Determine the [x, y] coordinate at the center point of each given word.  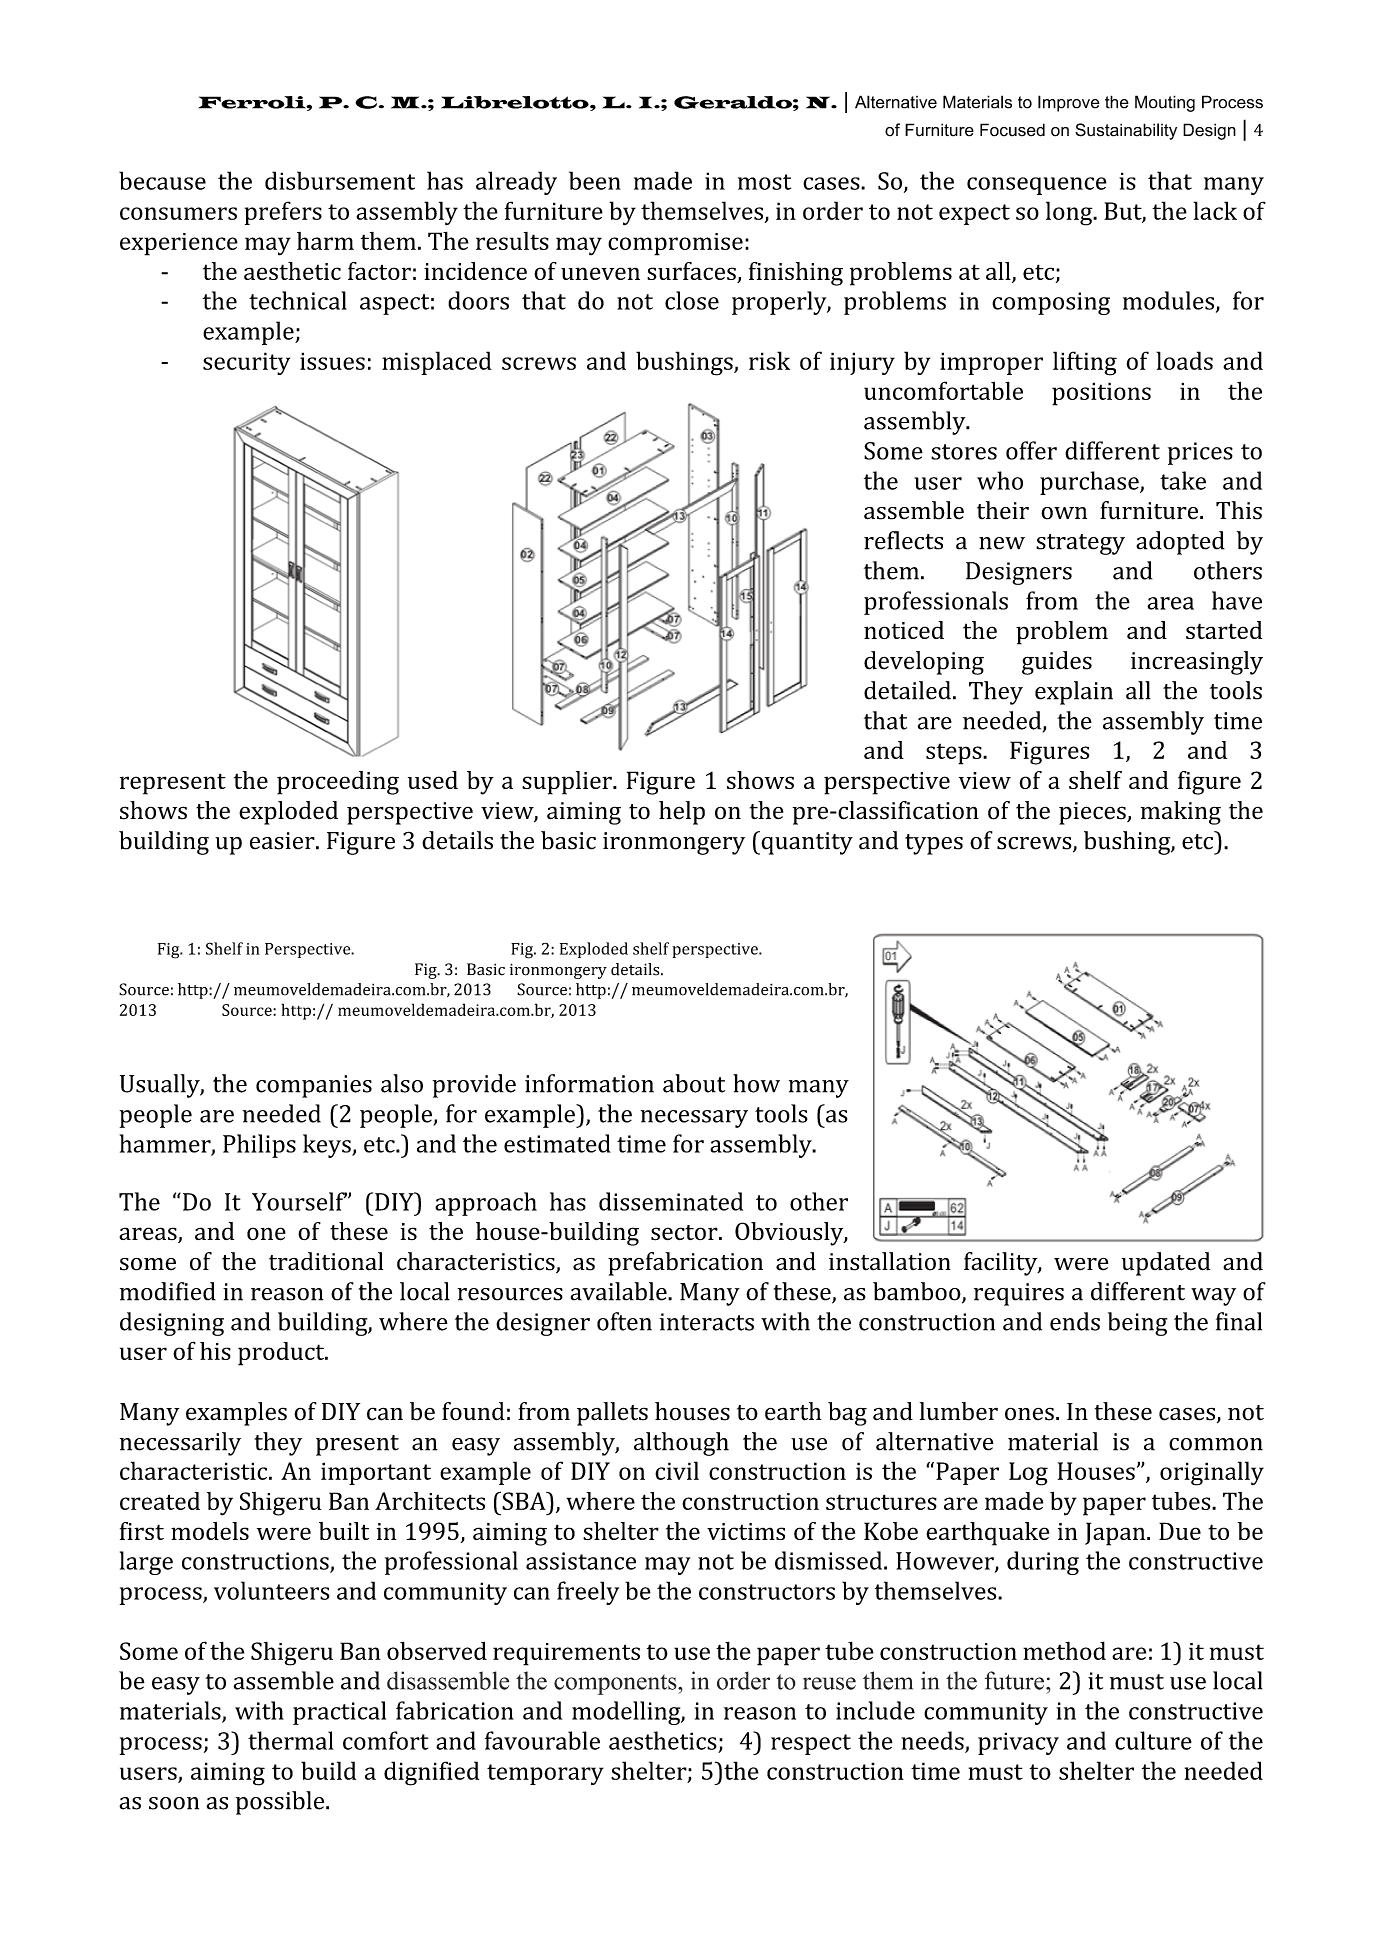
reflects [903, 540]
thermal [291, 1740]
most [764, 182]
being [1137, 1324]
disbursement [340, 180]
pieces [1093, 813]
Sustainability [1126, 131]
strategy [1080, 544]
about [694, 1083]
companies [314, 1086]
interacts [707, 1322]
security [246, 363]
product [282, 1354]
